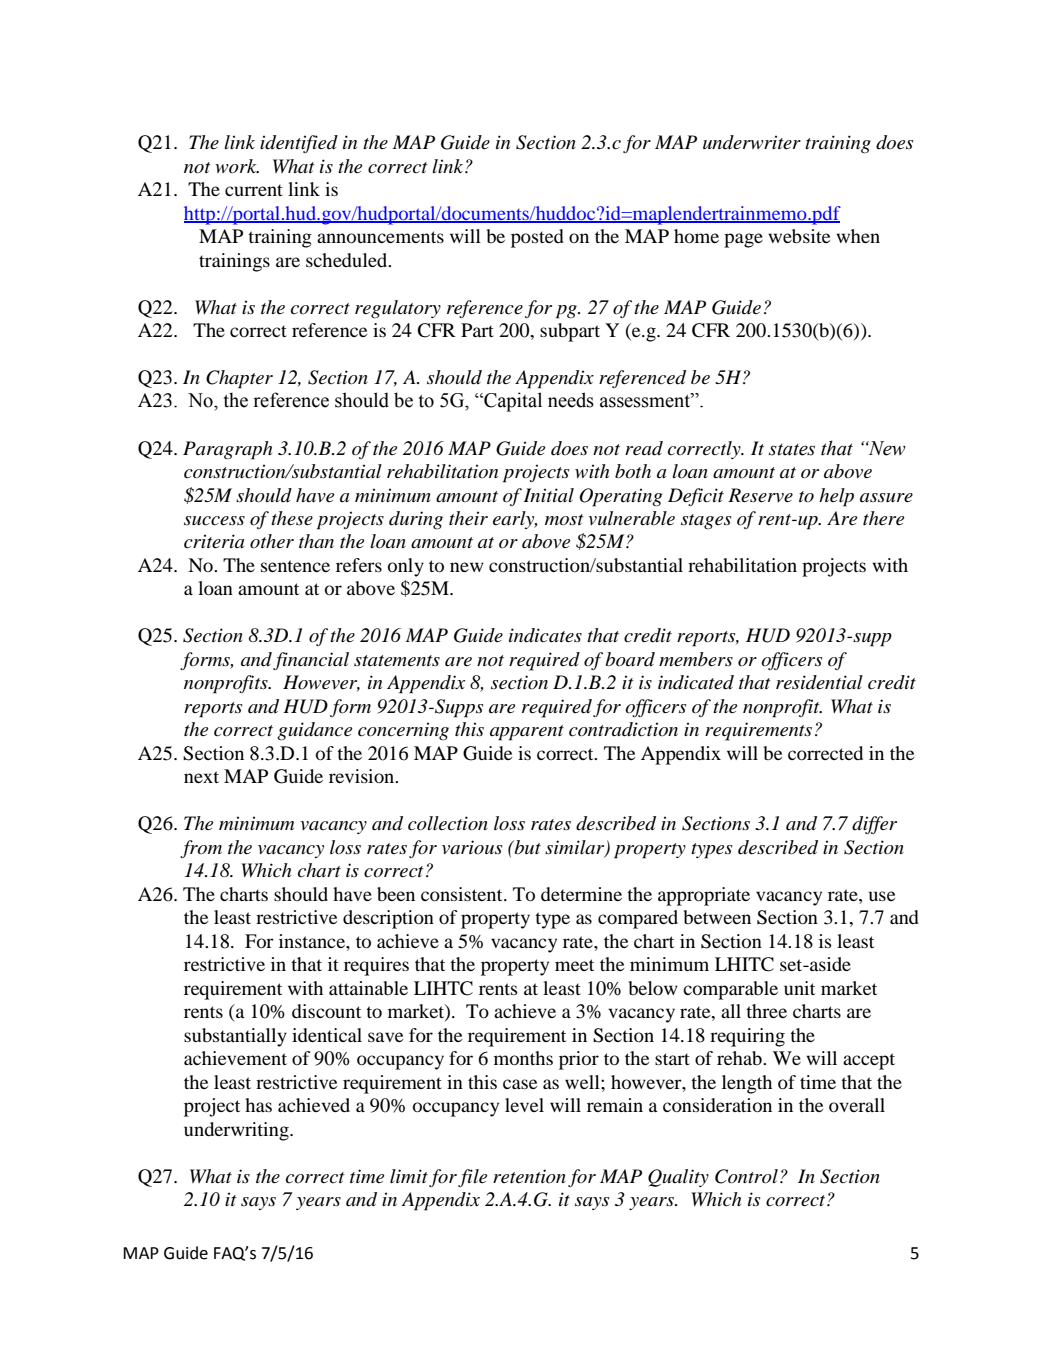 The image size is (1042, 1348). I want to click on residential, so click(819, 682).
